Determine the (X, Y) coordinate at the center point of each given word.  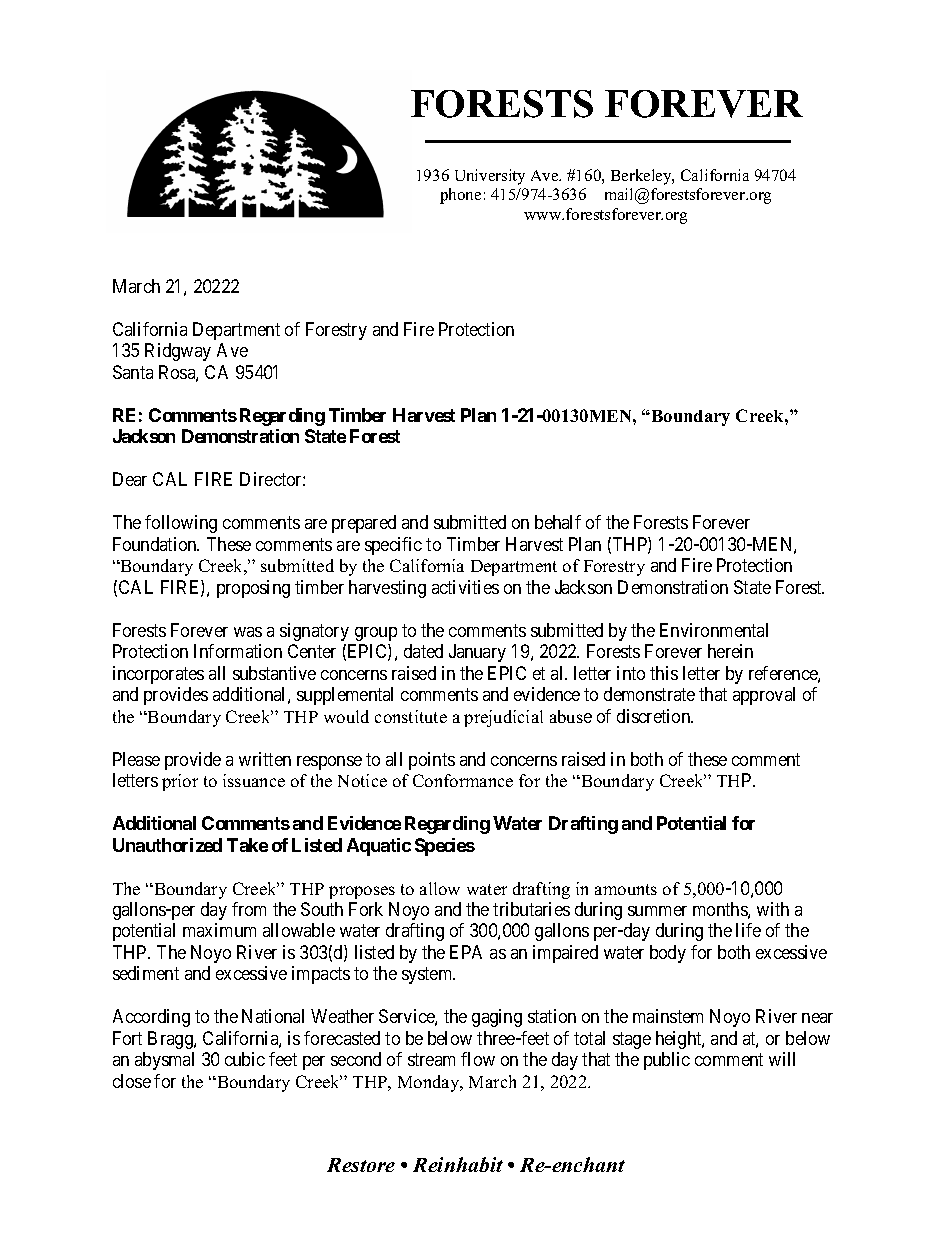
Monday (430, 1083)
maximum (219, 930)
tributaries (531, 909)
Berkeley (642, 177)
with (773, 909)
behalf (558, 522)
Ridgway (178, 352)
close (132, 1081)
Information (238, 651)
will (782, 1059)
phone (460, 196)
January (477, 653)
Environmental (714, 630)
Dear (130, 479)
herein (730, 651)
